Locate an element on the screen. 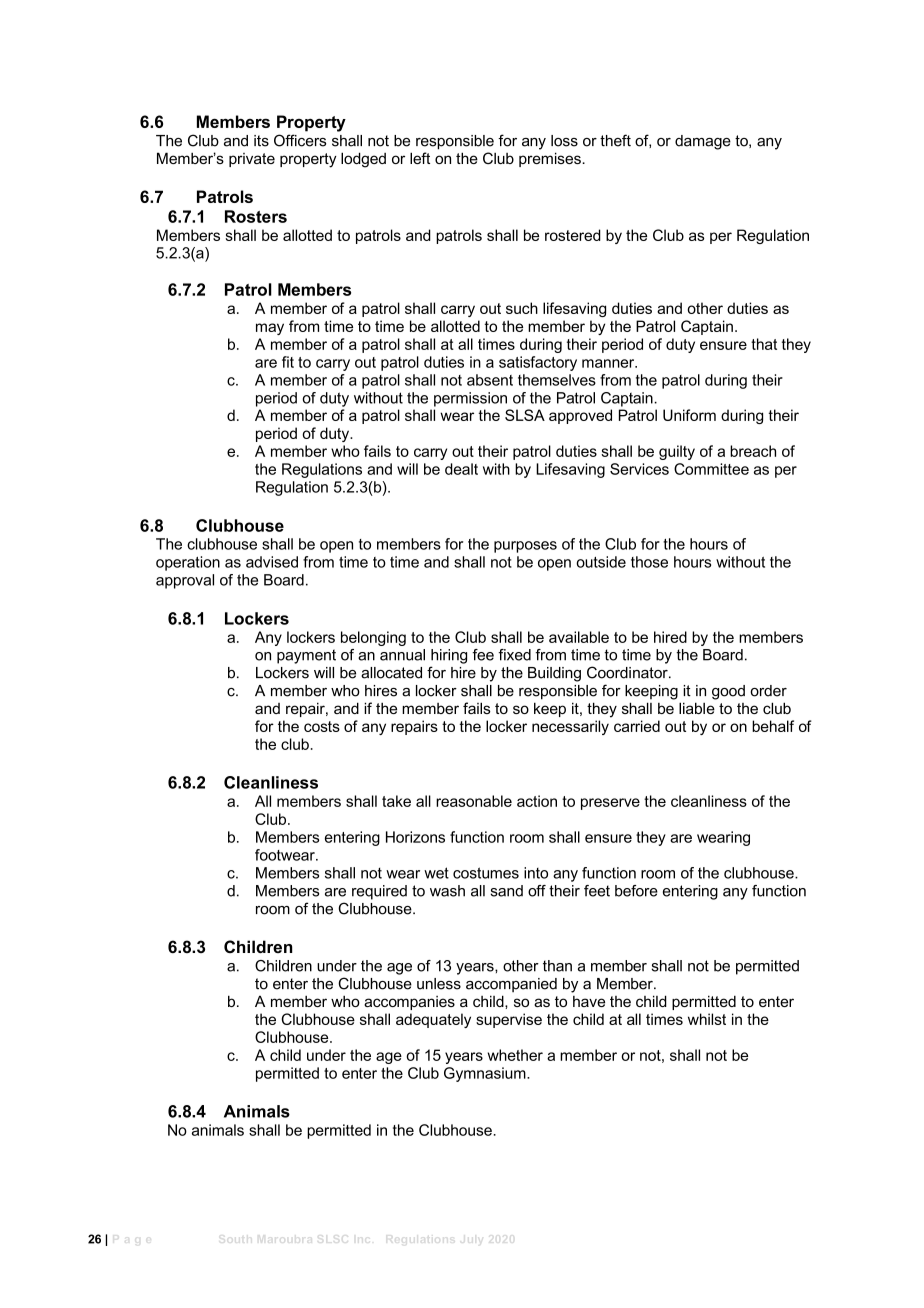 This screenshot has height=1308, width=924. damage is located at coordinates (703, 142).
